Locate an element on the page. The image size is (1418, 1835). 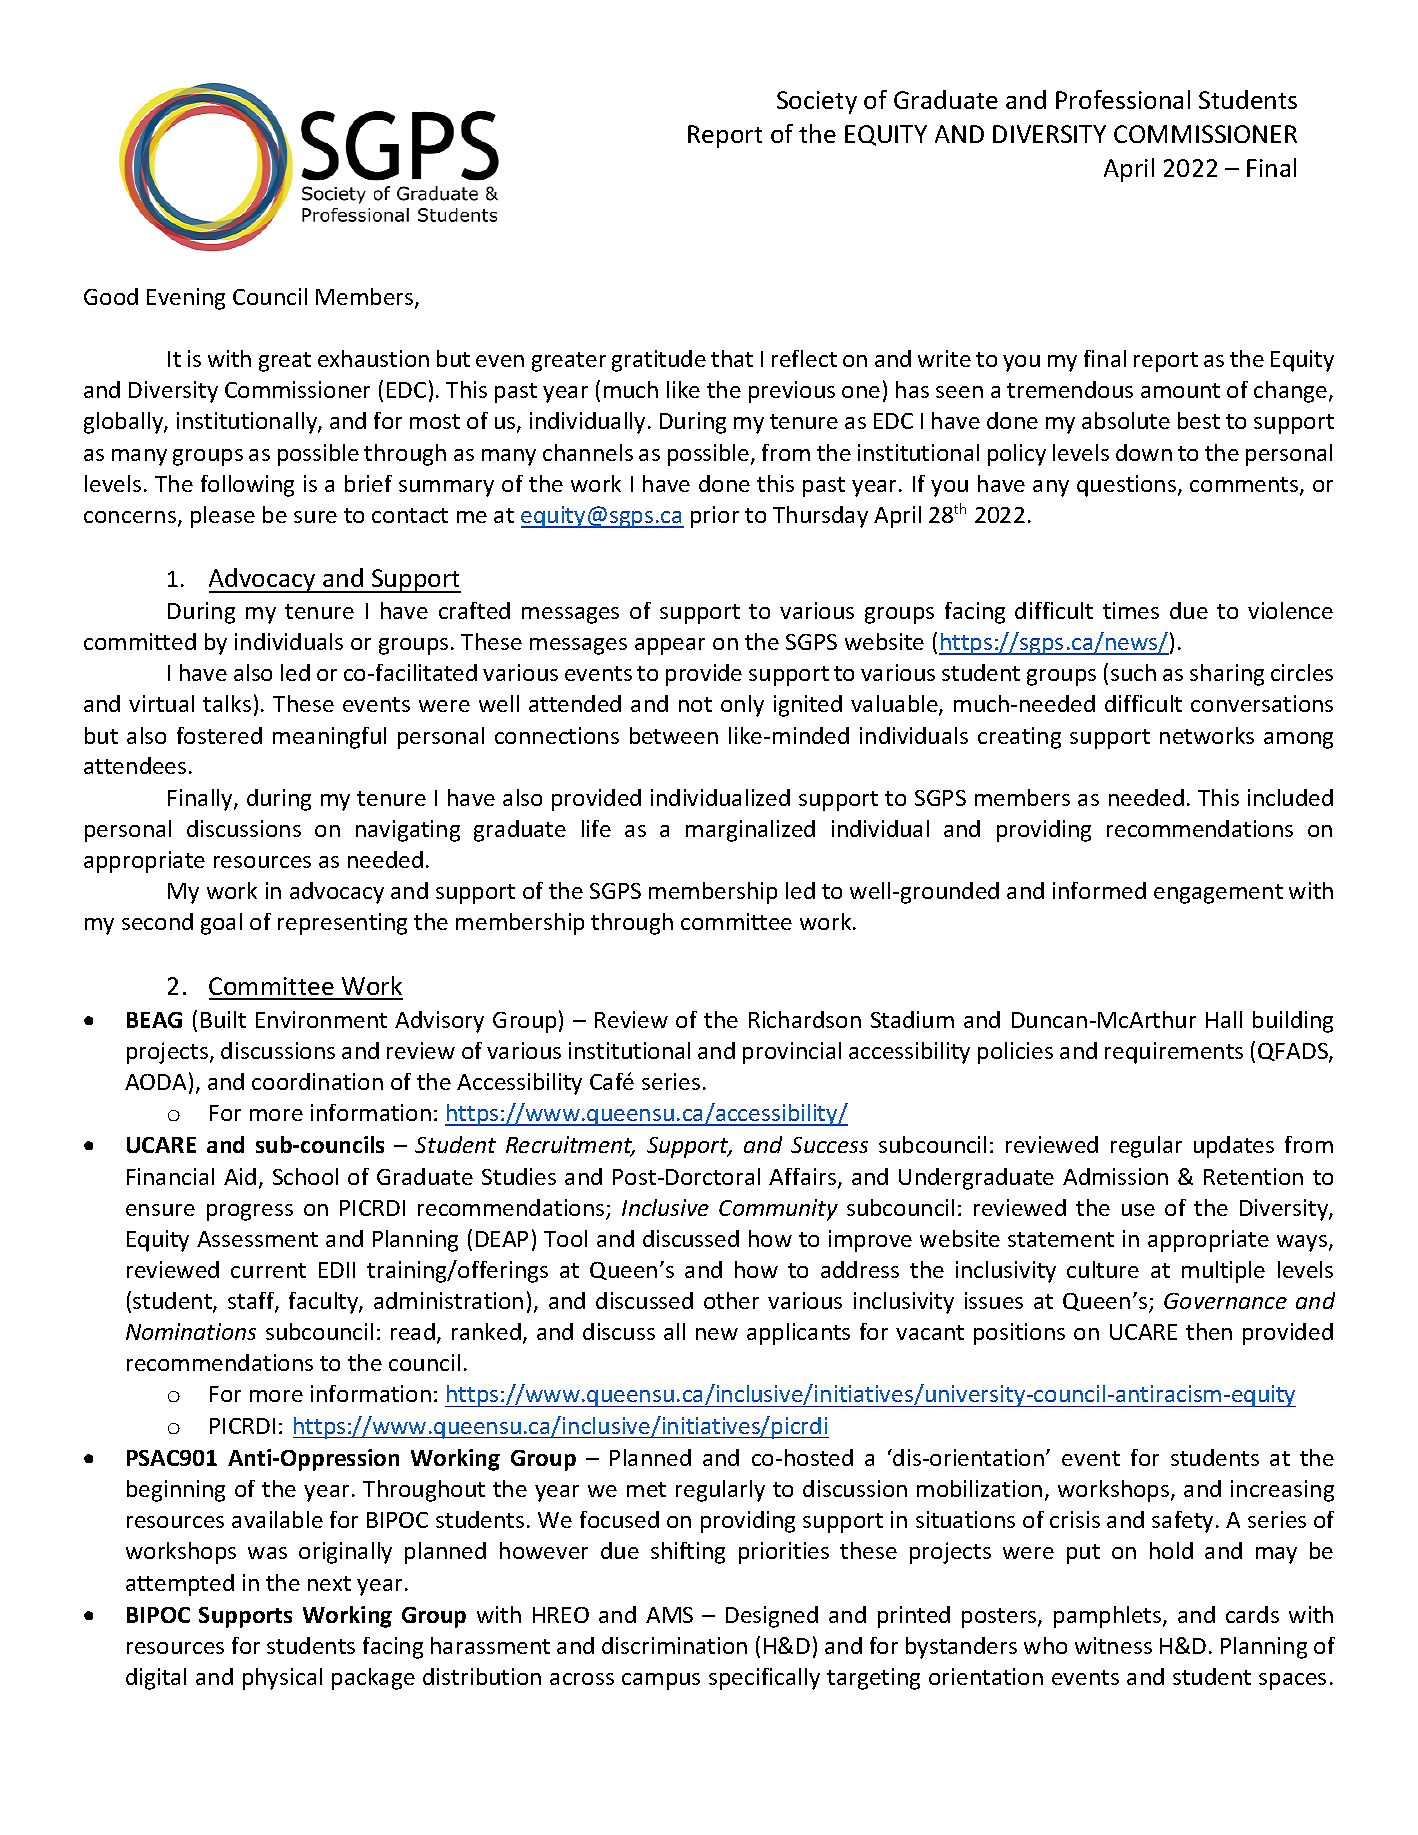
such is located at coordinates (1133, 672).
